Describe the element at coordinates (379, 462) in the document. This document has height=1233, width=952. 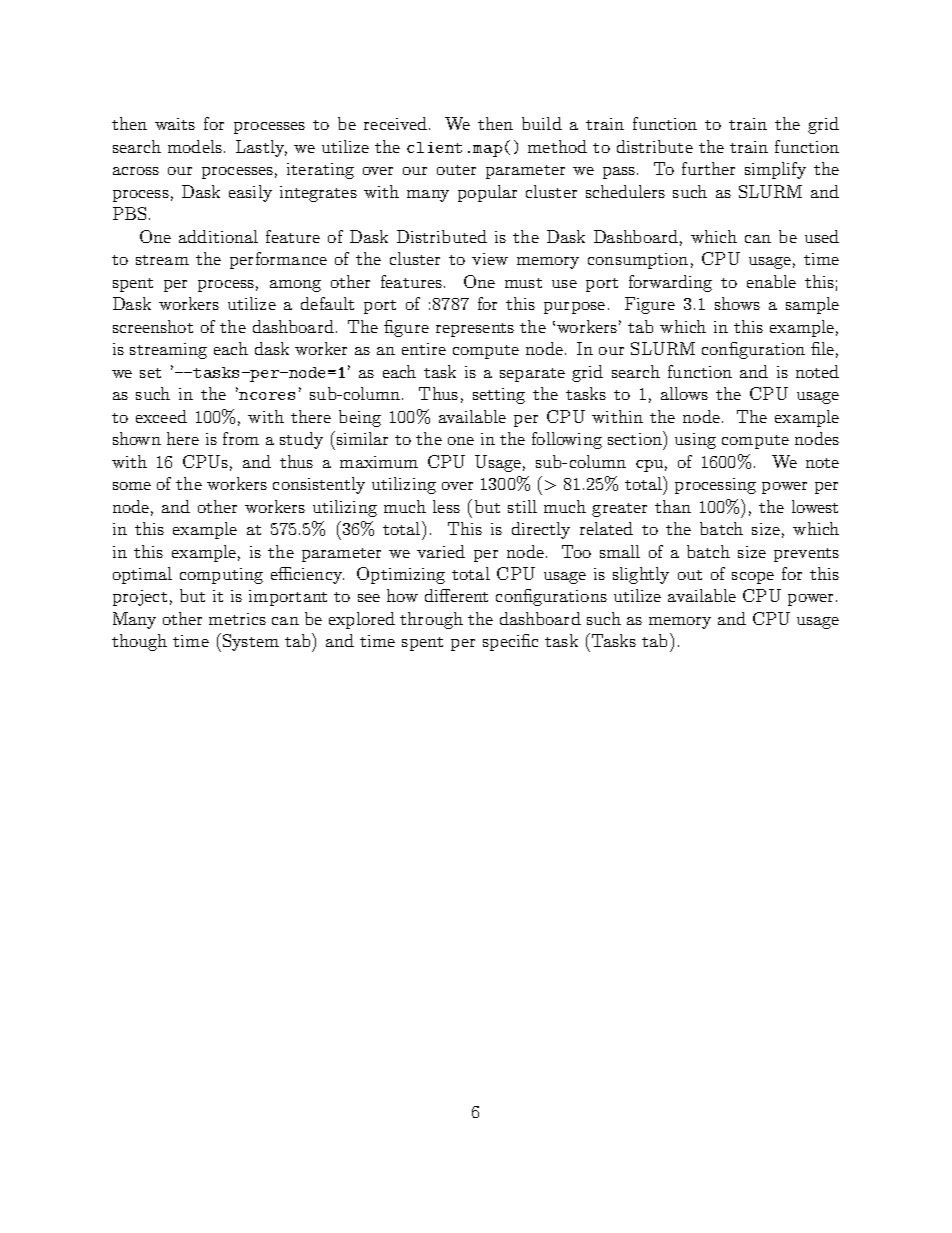
I see `maximum` at that location.
